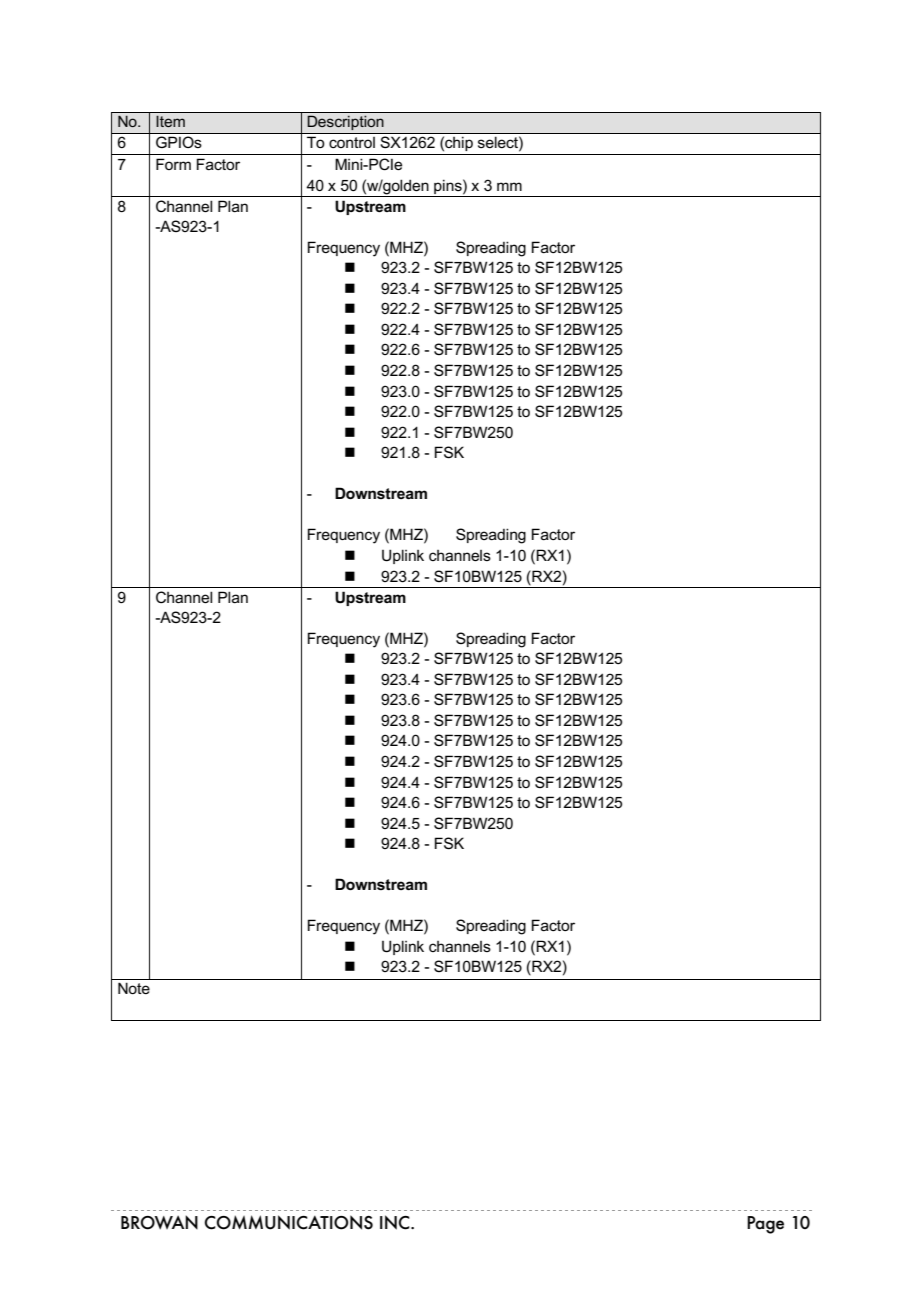 This screenshot has height=1308, width=924. I want to click on Form, so click(173, 164).
